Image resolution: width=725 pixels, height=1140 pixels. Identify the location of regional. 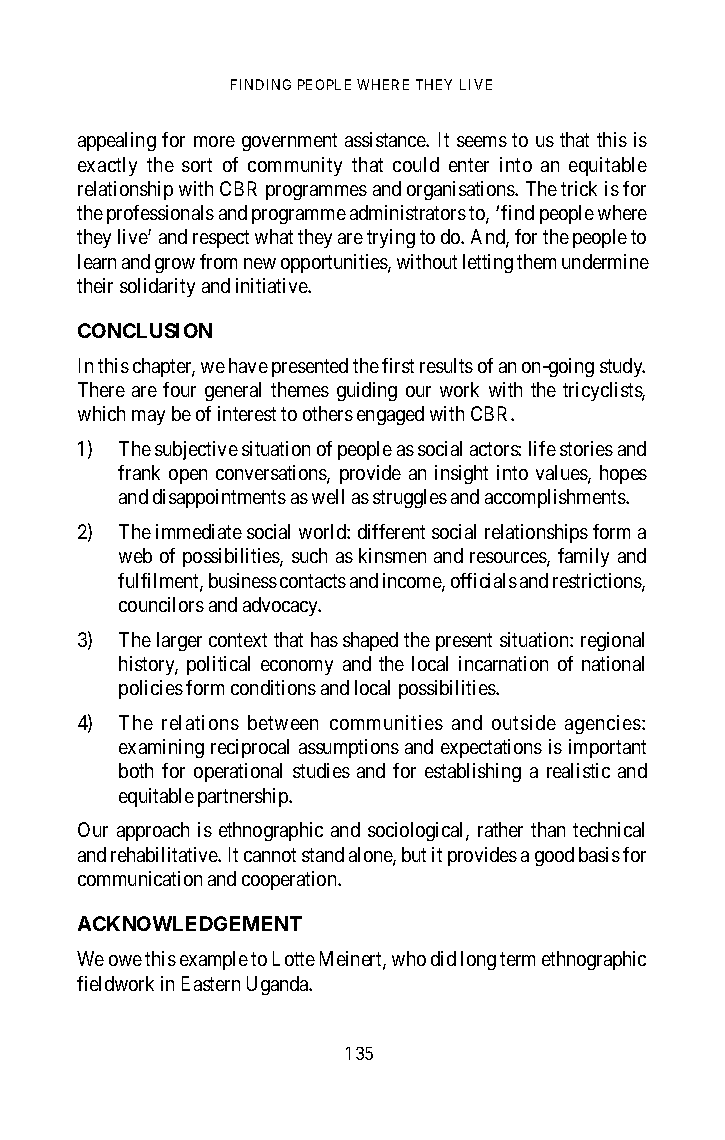
(612, 641).
